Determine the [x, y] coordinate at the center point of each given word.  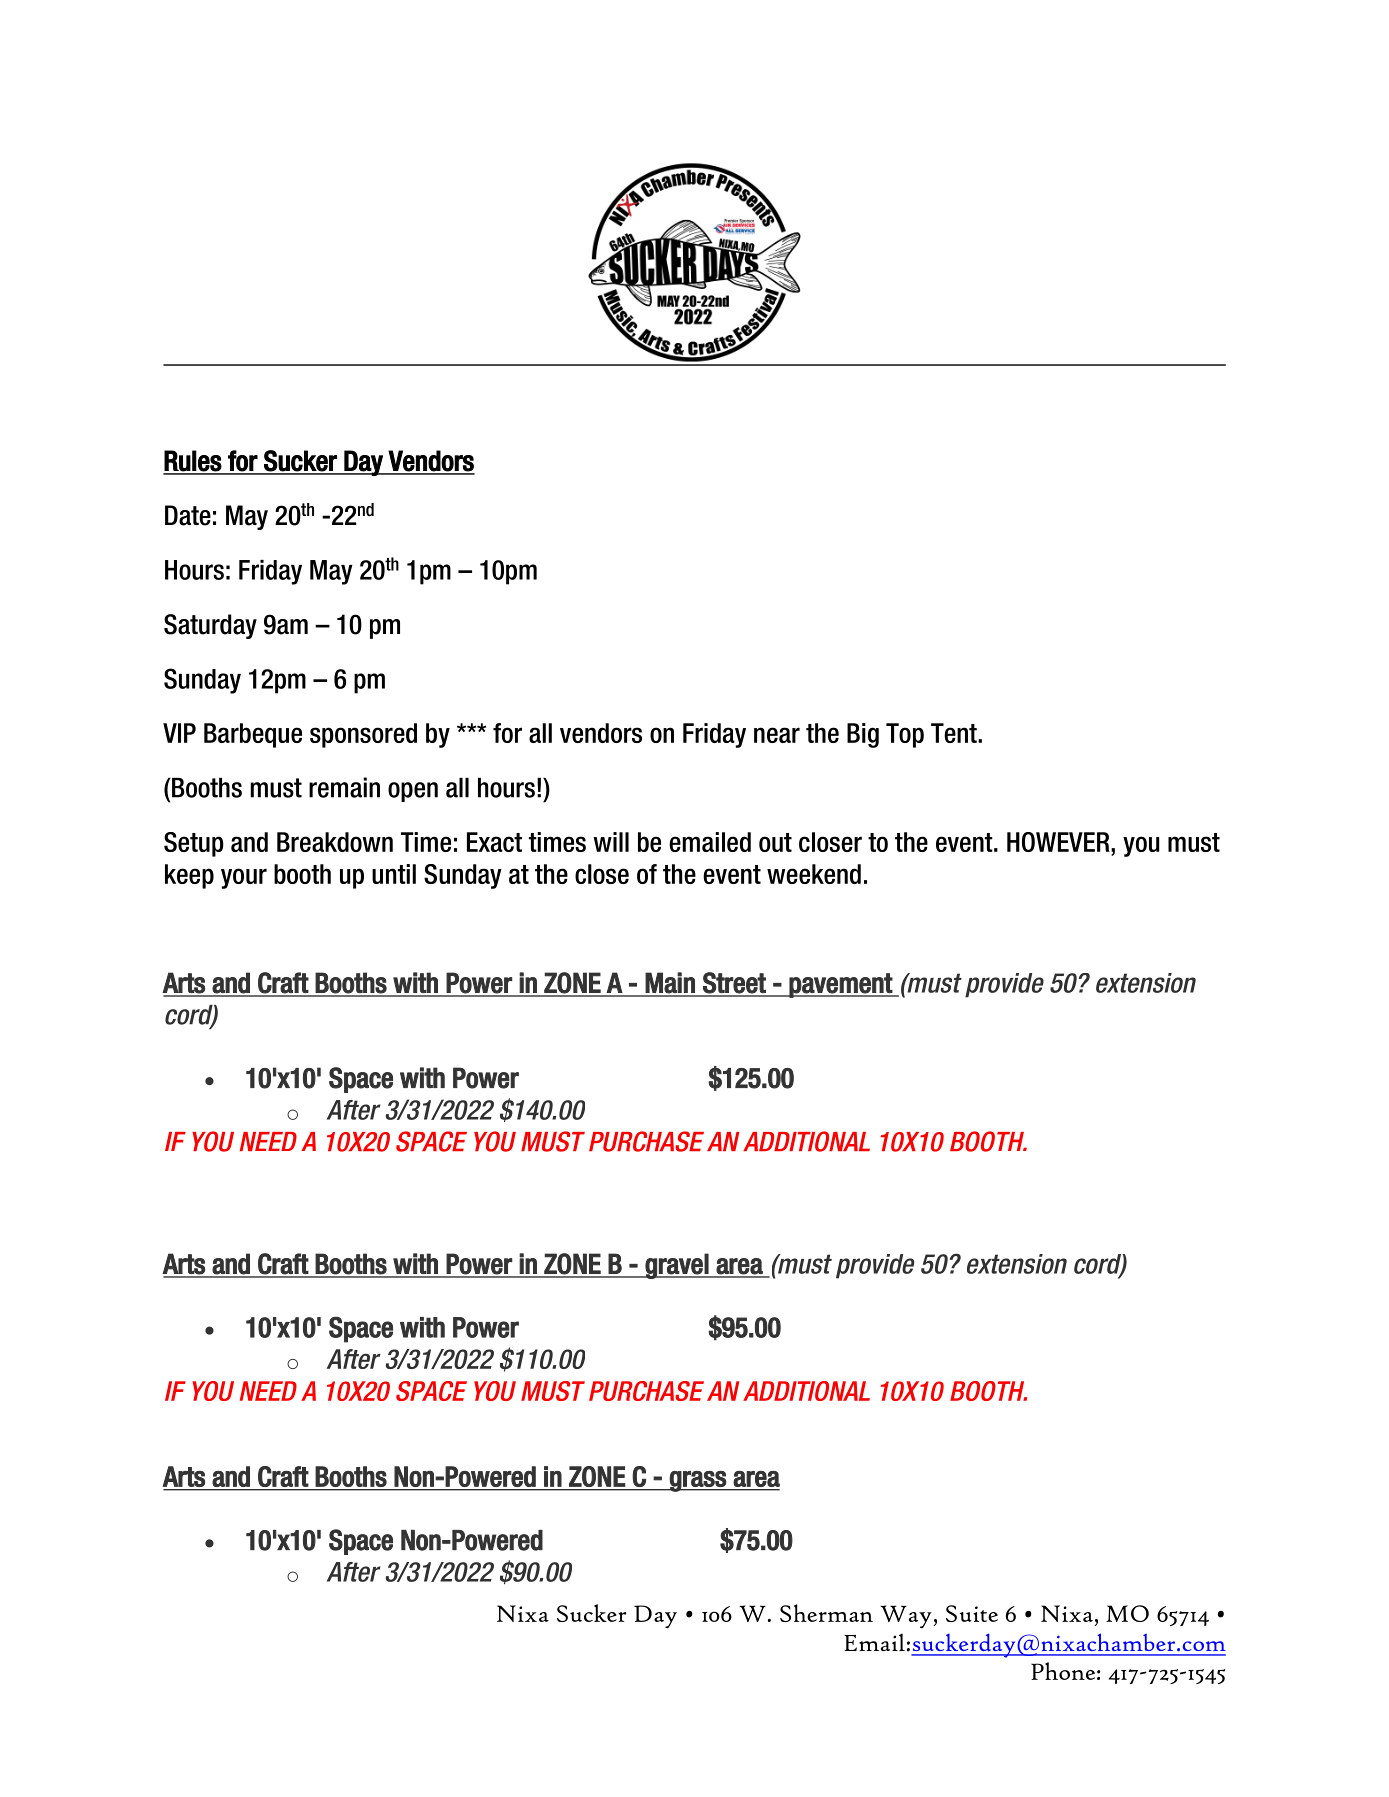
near [777, 735]
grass [698, 1481]
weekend [814, 874]
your [244, 878]
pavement [841, 985]
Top [905, 735]
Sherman [826, 1613]
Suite [972, 1613]
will [611, 842]
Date [188, 515]
